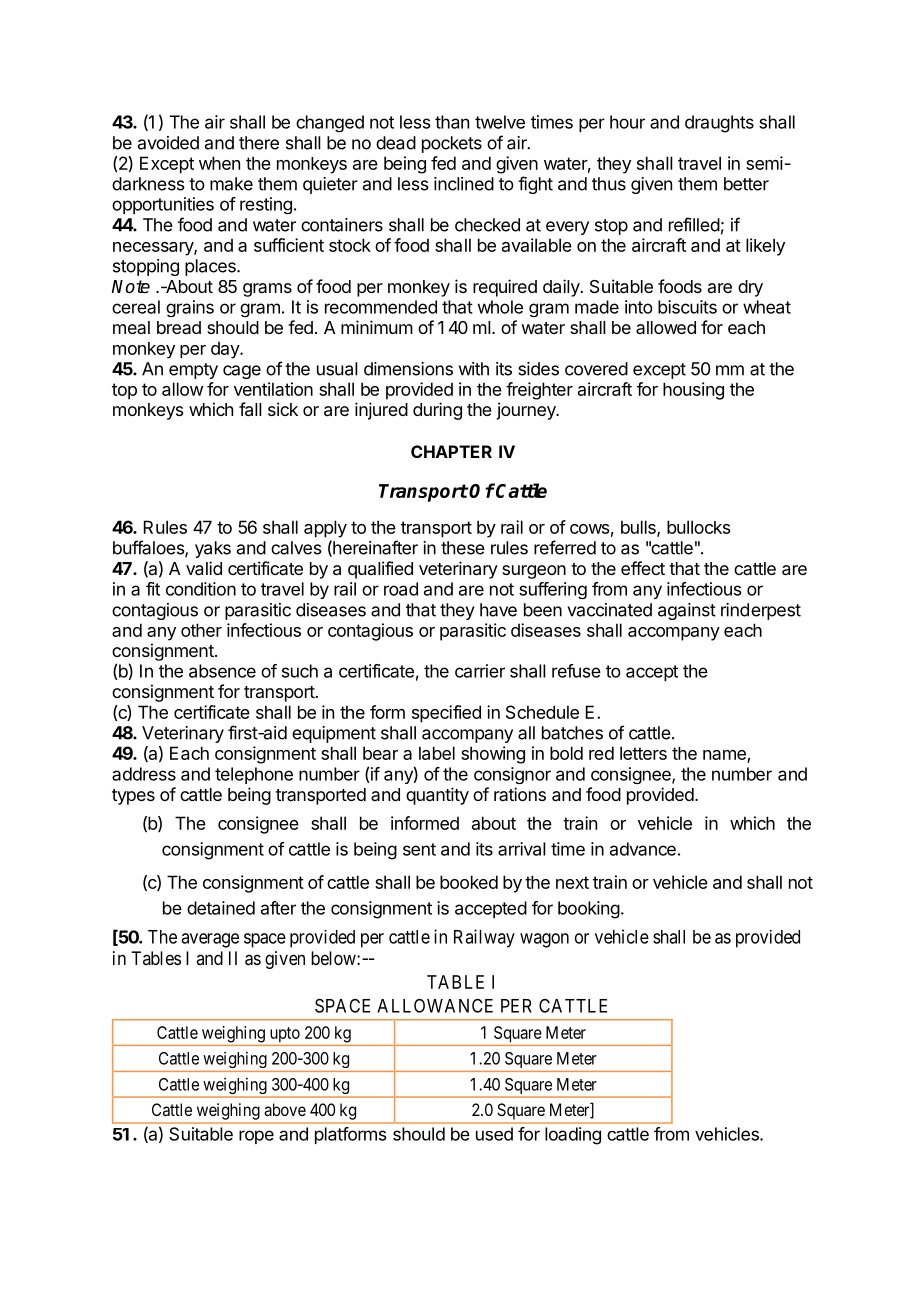  Describe the element at coordinates (452, 122) in the page. I see `than` at that location.
